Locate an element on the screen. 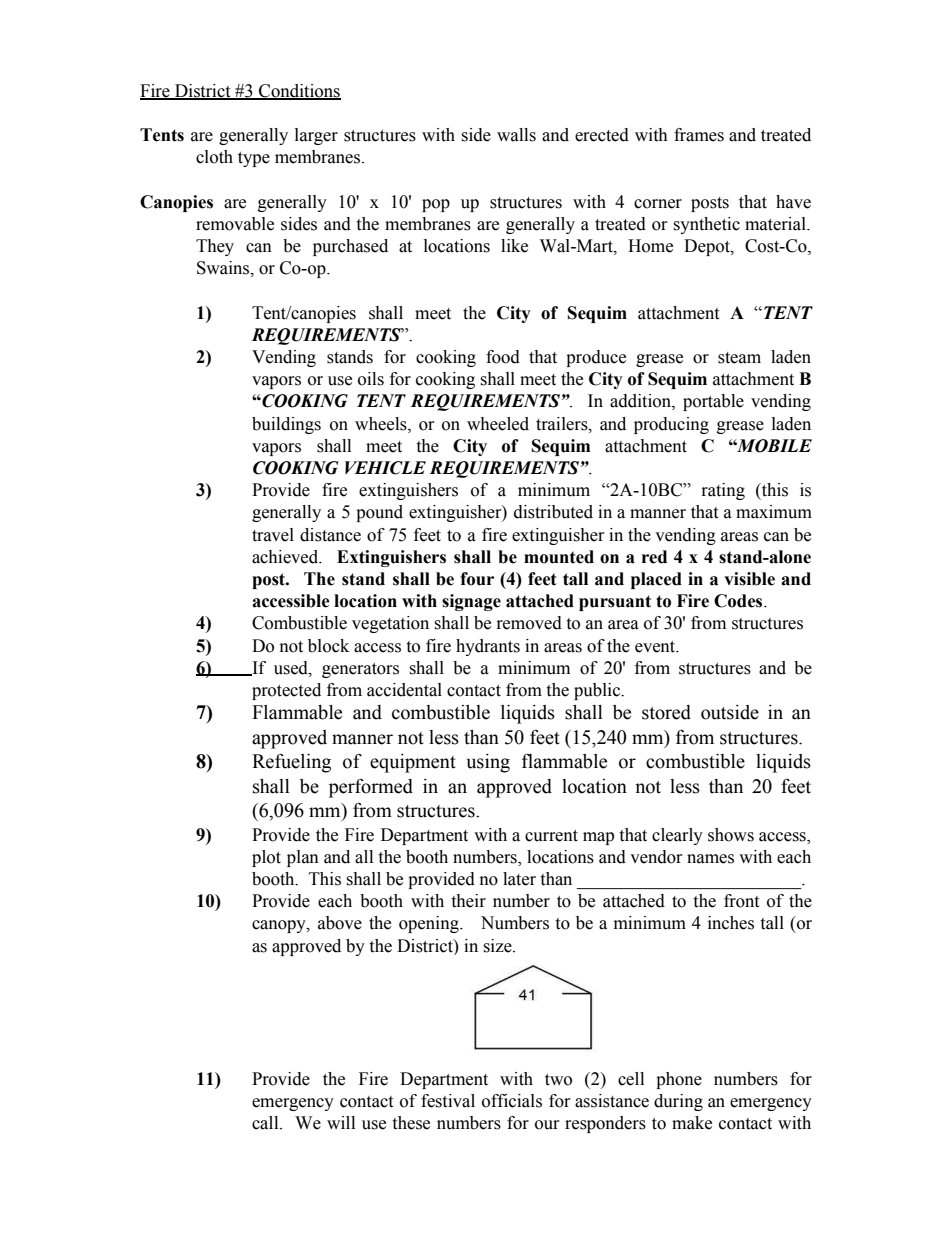 The height and width of the screenshot is (1233, 952). hydrants is located at coordinates (488, 647).
